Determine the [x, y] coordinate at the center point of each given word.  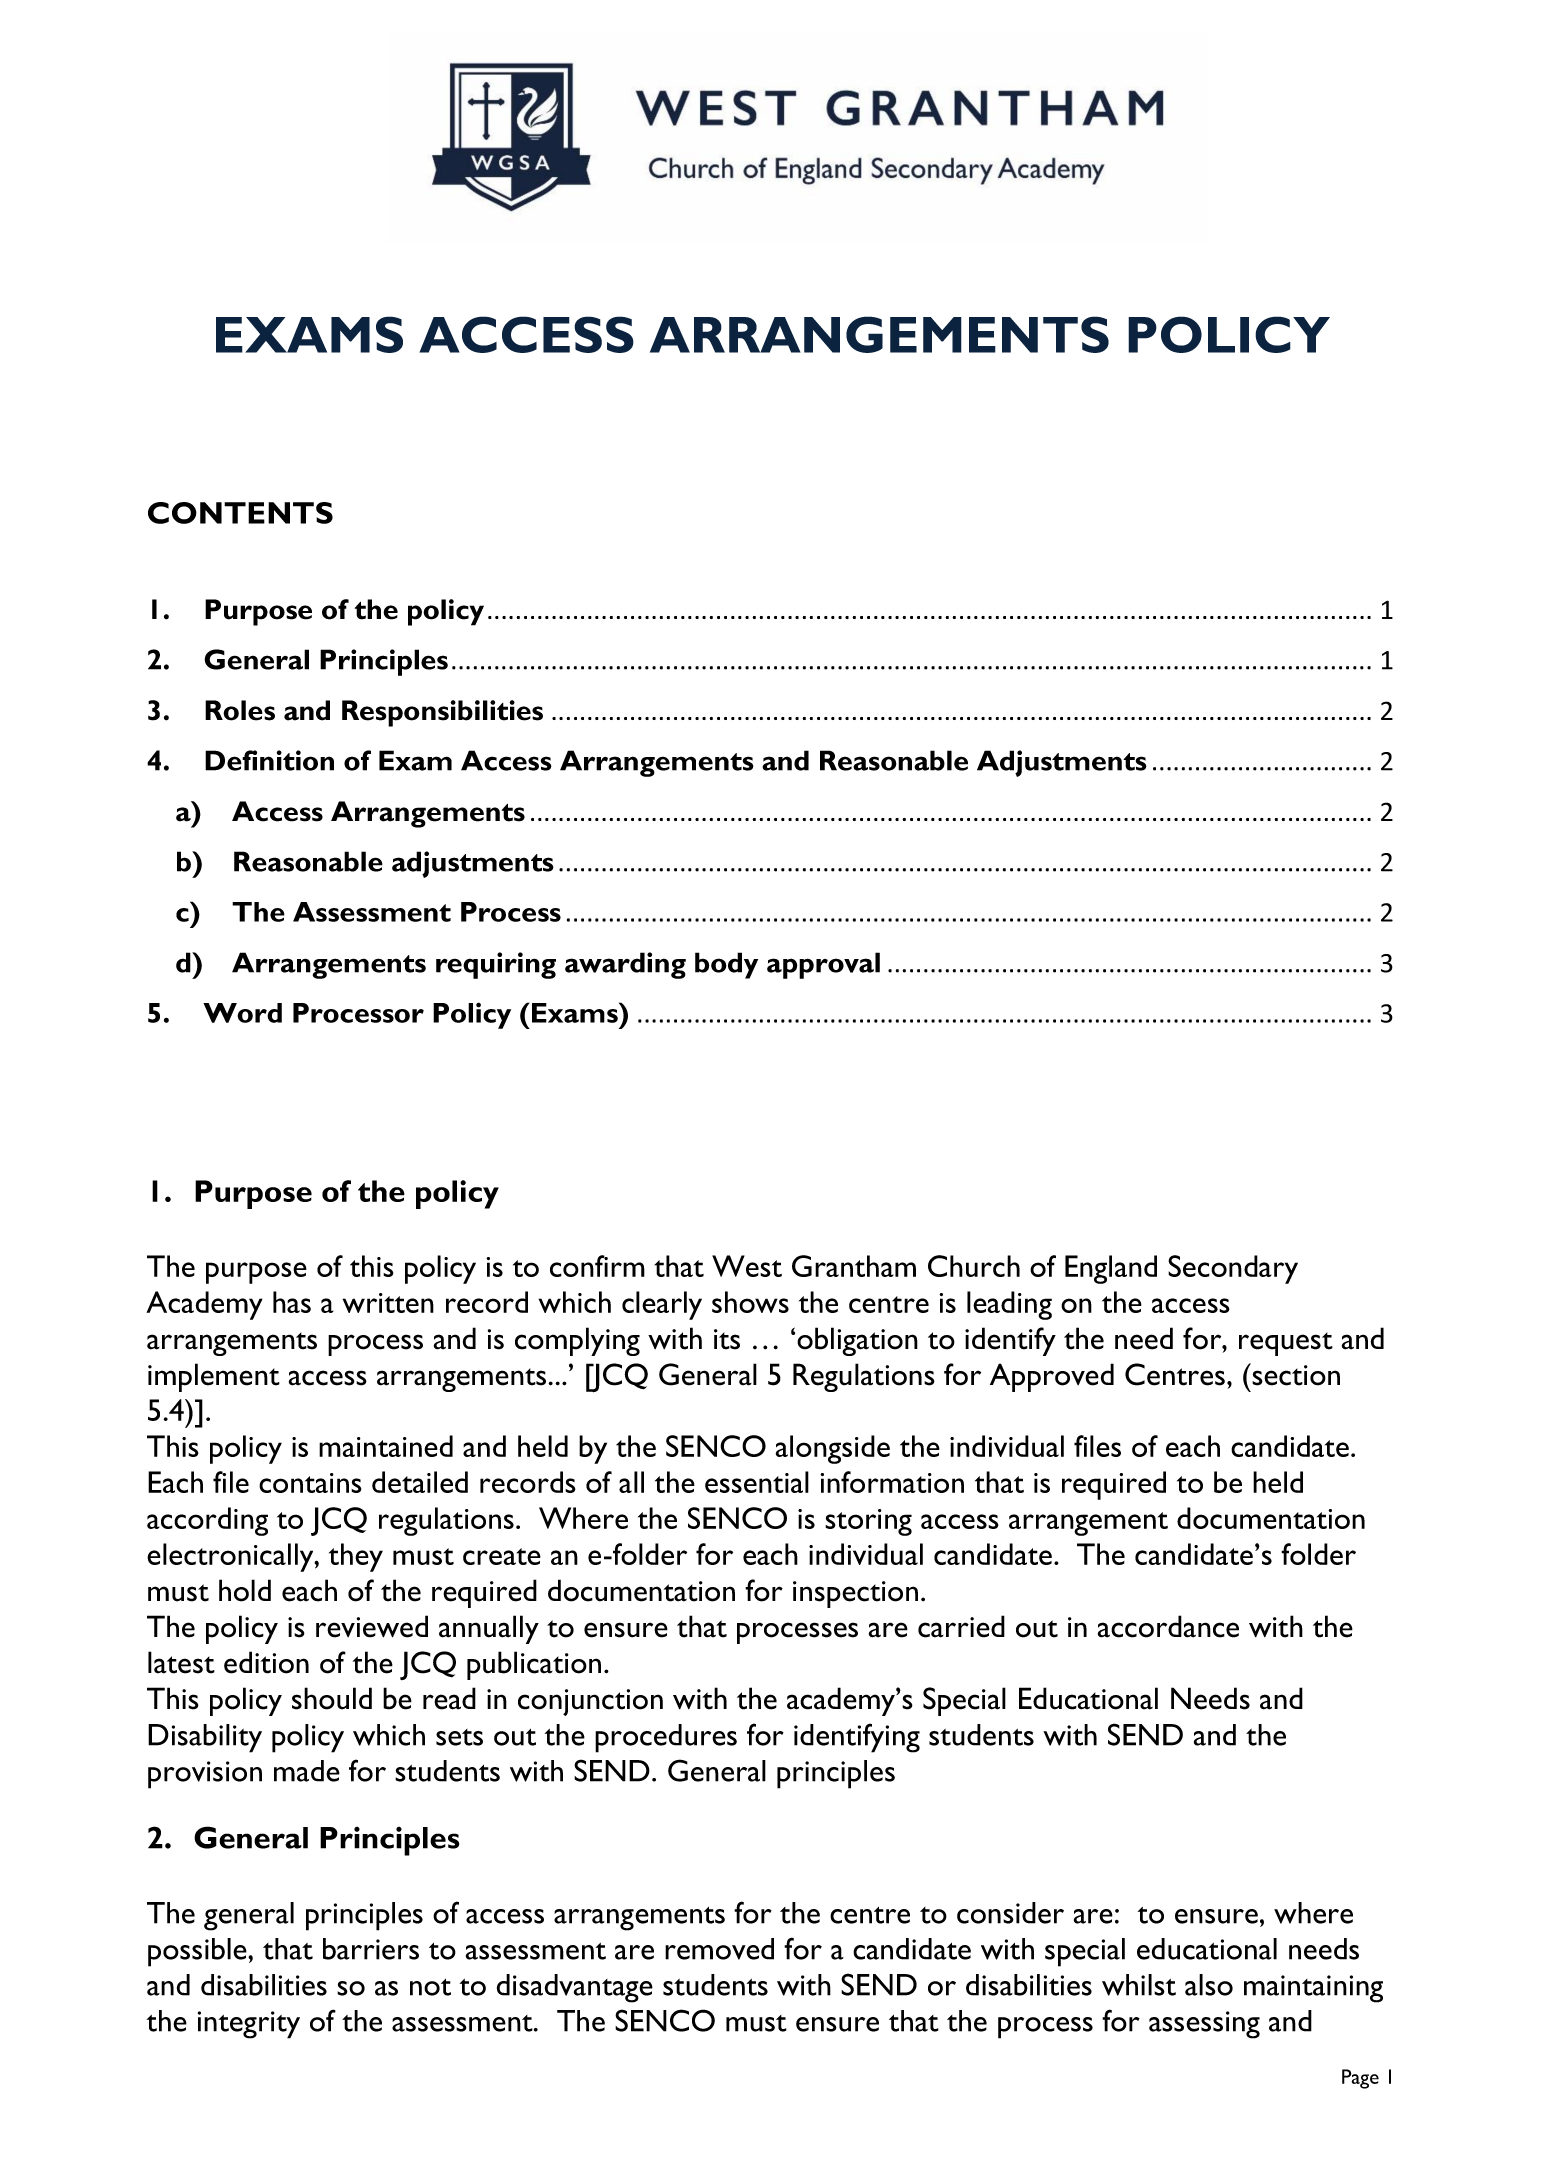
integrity [249, 2025]
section [1295, 1374]
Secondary [1233, 1269]
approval [823, 965]
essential [757, 1482]
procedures [666, 1738]
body [726, 965]
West [747, 1266]
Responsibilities [442, 713]
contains [310, 1483]
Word [242, 1013]
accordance [1168, 1626]
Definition [269, 760]
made [307, 1771]
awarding [625, 965]
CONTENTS [240, 513]
